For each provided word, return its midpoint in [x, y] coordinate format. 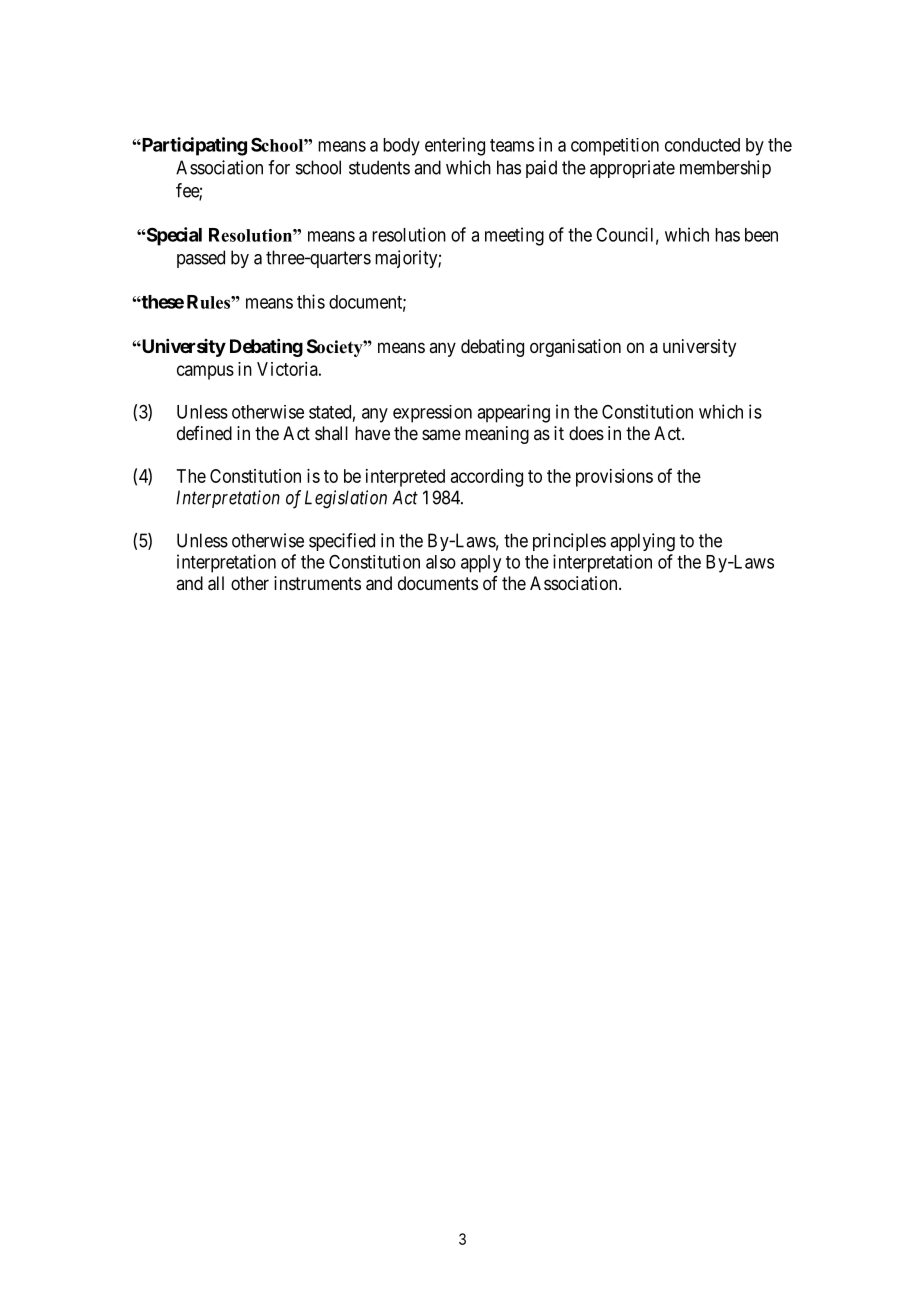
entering [455, 146]
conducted [702, 145]
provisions [614, 478]
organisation [575, 348]
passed [201, 259]
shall [331, 433]
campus [205, 372]
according [487, 478]
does [586, 433]
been [761, 235]
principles [569, 542]
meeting [514, 236]
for [279, 167]
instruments [317, 583]
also [441, 562]
